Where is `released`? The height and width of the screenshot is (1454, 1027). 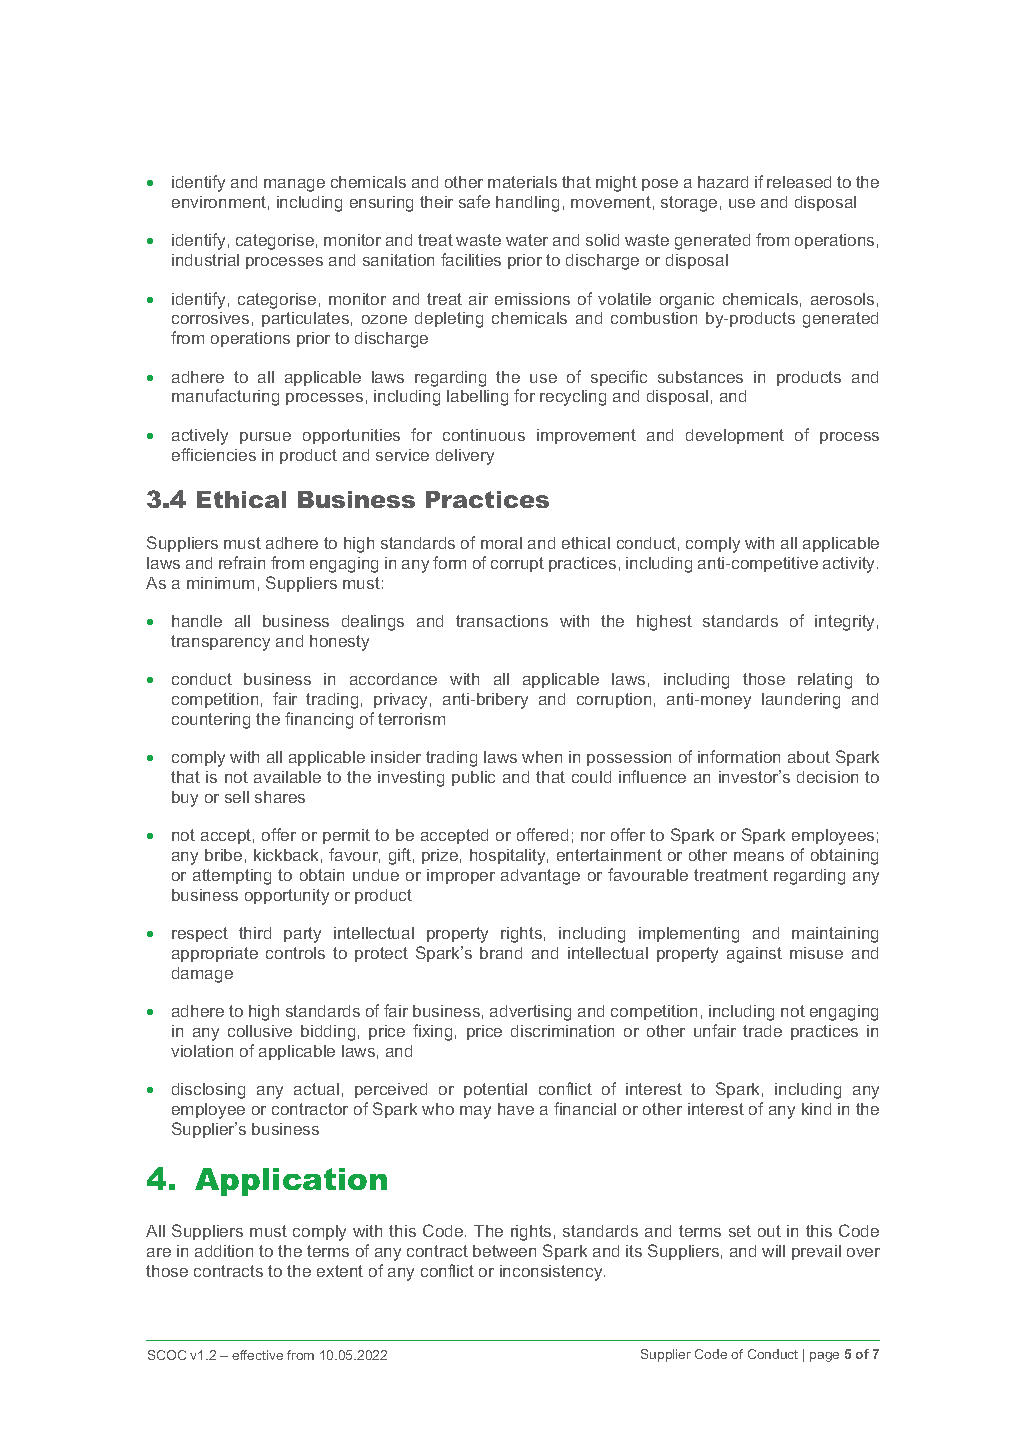
released is located at coordinates (799, 182).
